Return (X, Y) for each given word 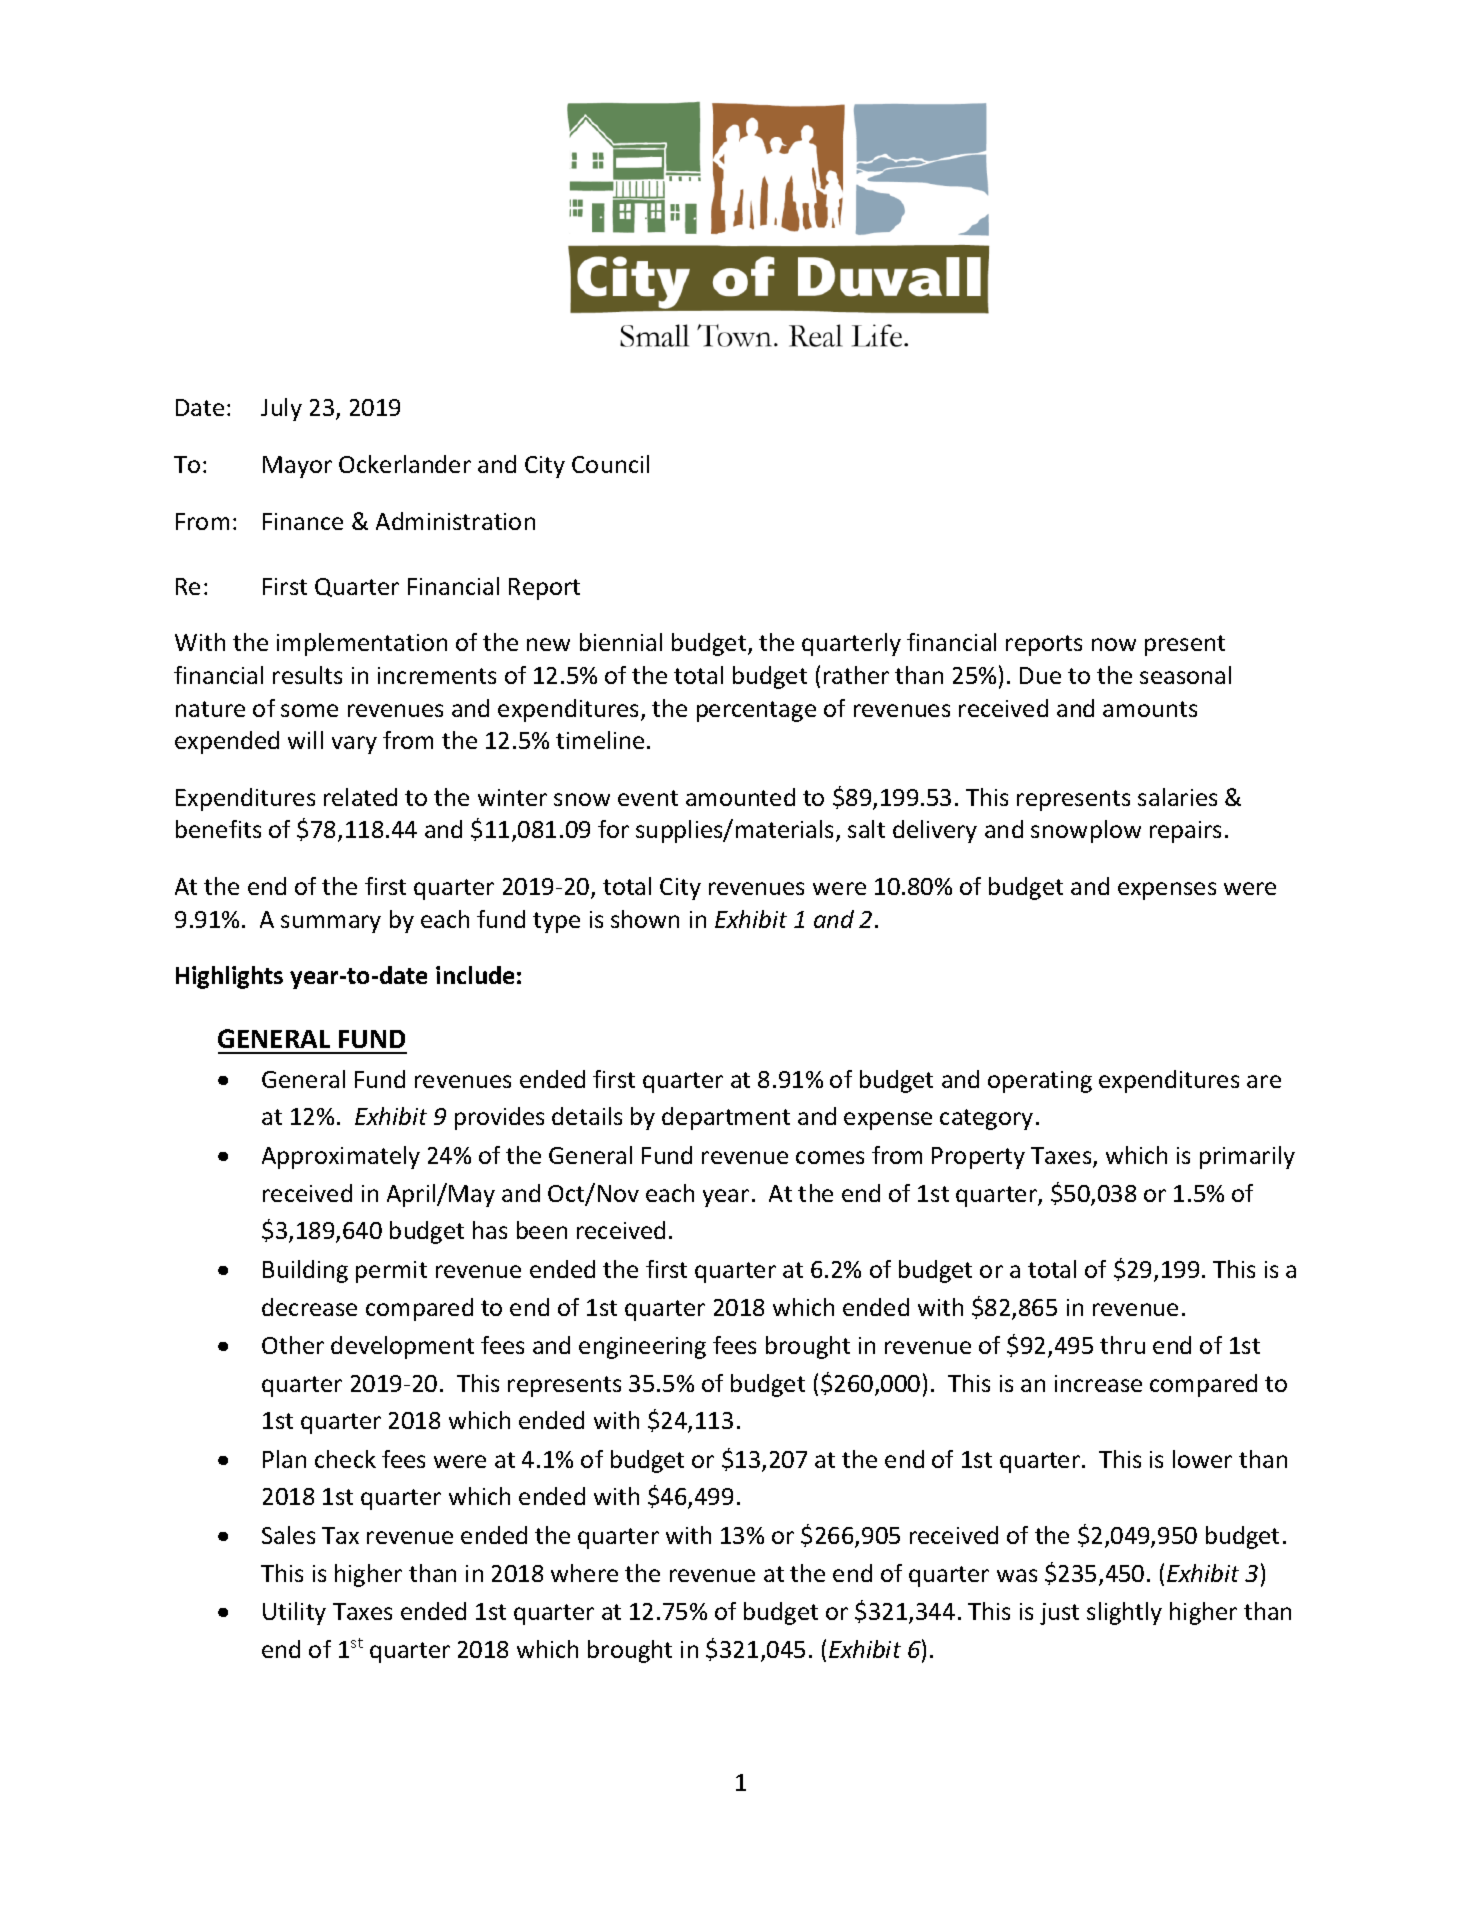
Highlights (229, 977)
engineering (642, 1348)
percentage (756, 711)
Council (610, 464)
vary (354, 745)
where (584, 1573)
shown (645, 919)
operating (1040, 1082)
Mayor (297, 467)
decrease (309, 1307)
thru (1122, 1345)
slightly (1124, 1613)
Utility (294, 1613)
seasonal (1185, 675)
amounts (1150, 709)
